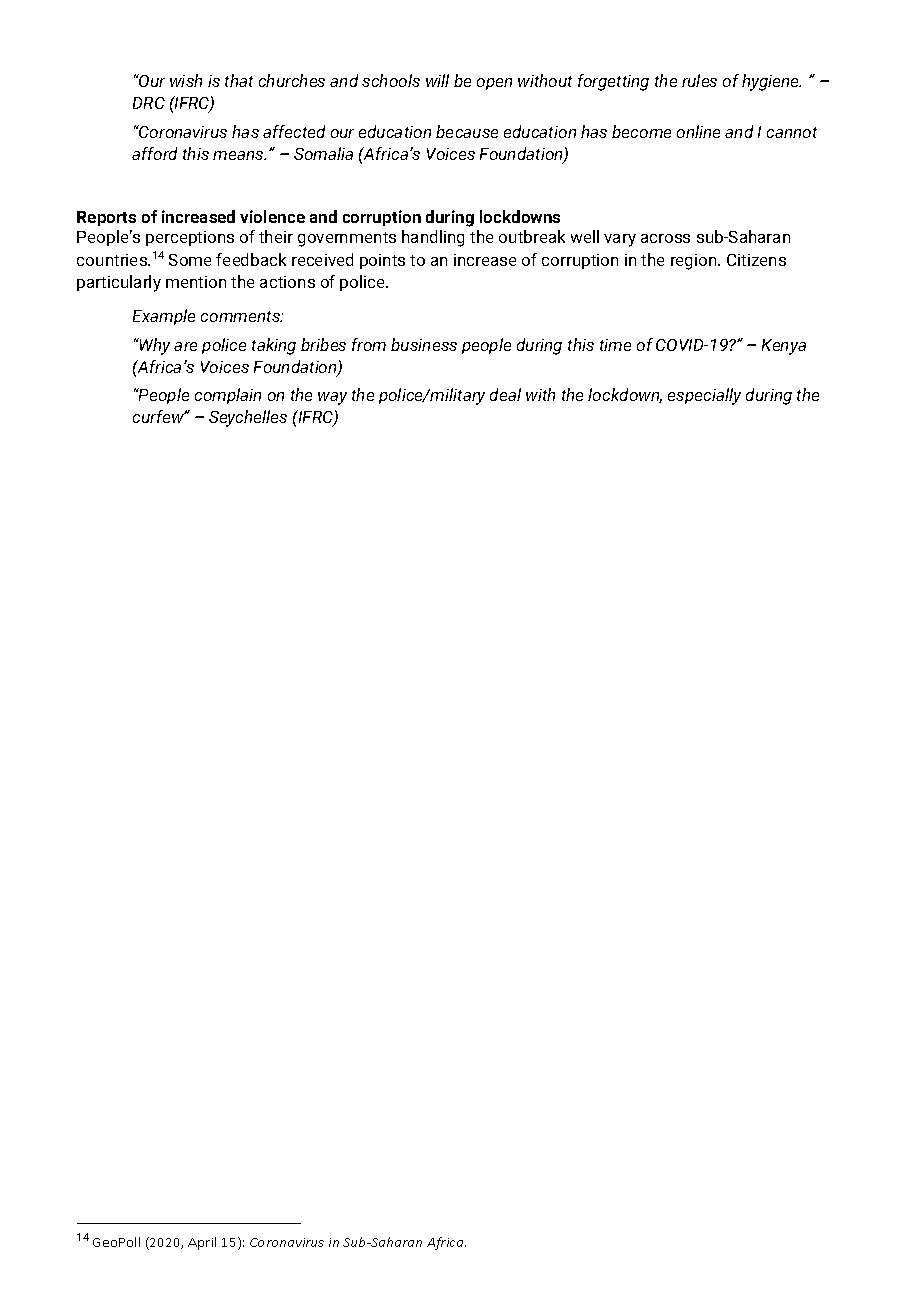 Image resolution: width=924 pixels, height=1308 pixels. I want to click on deal, so click(505, 394).
